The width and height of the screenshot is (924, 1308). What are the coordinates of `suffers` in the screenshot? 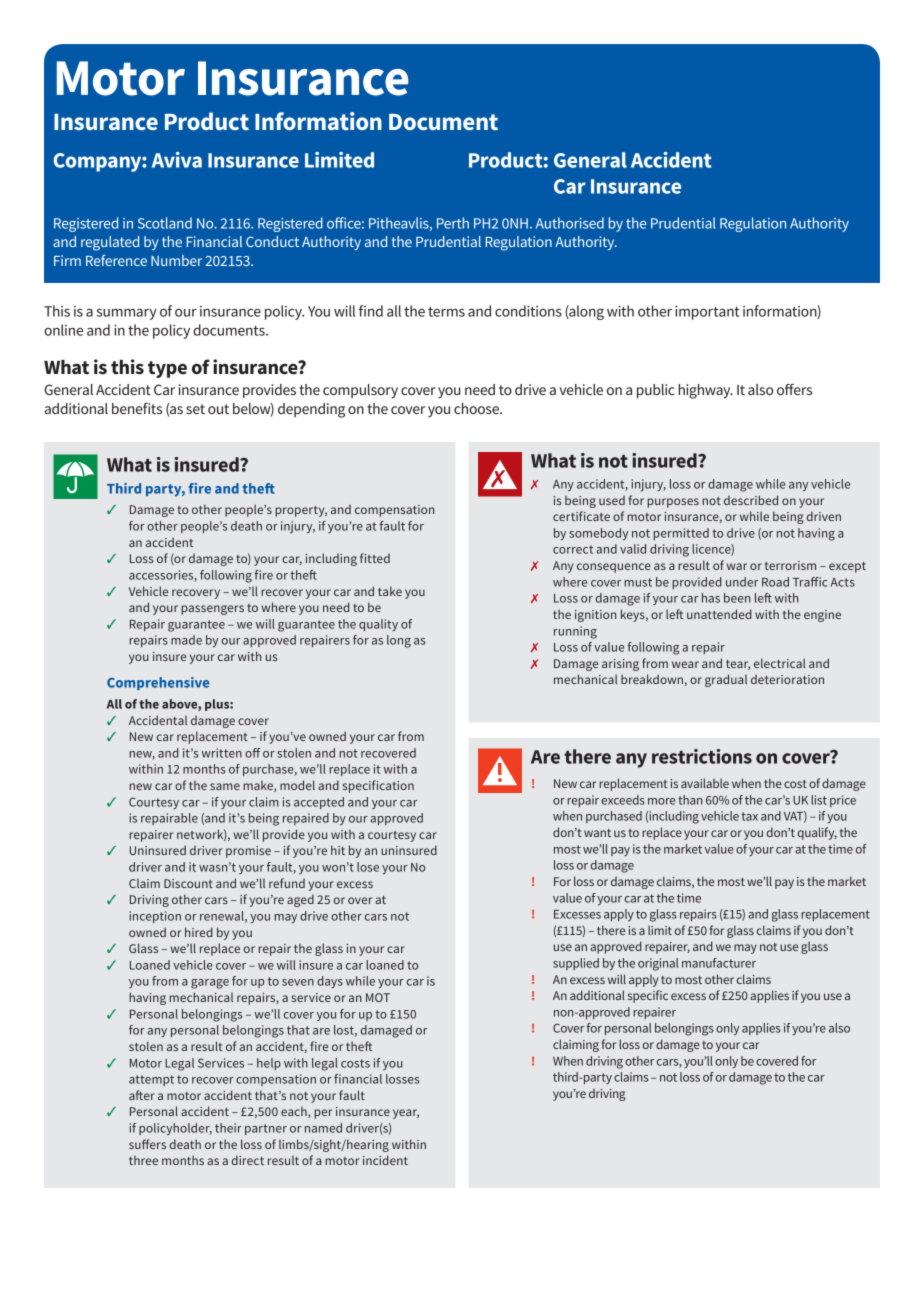 It's located at (147, 1144).
